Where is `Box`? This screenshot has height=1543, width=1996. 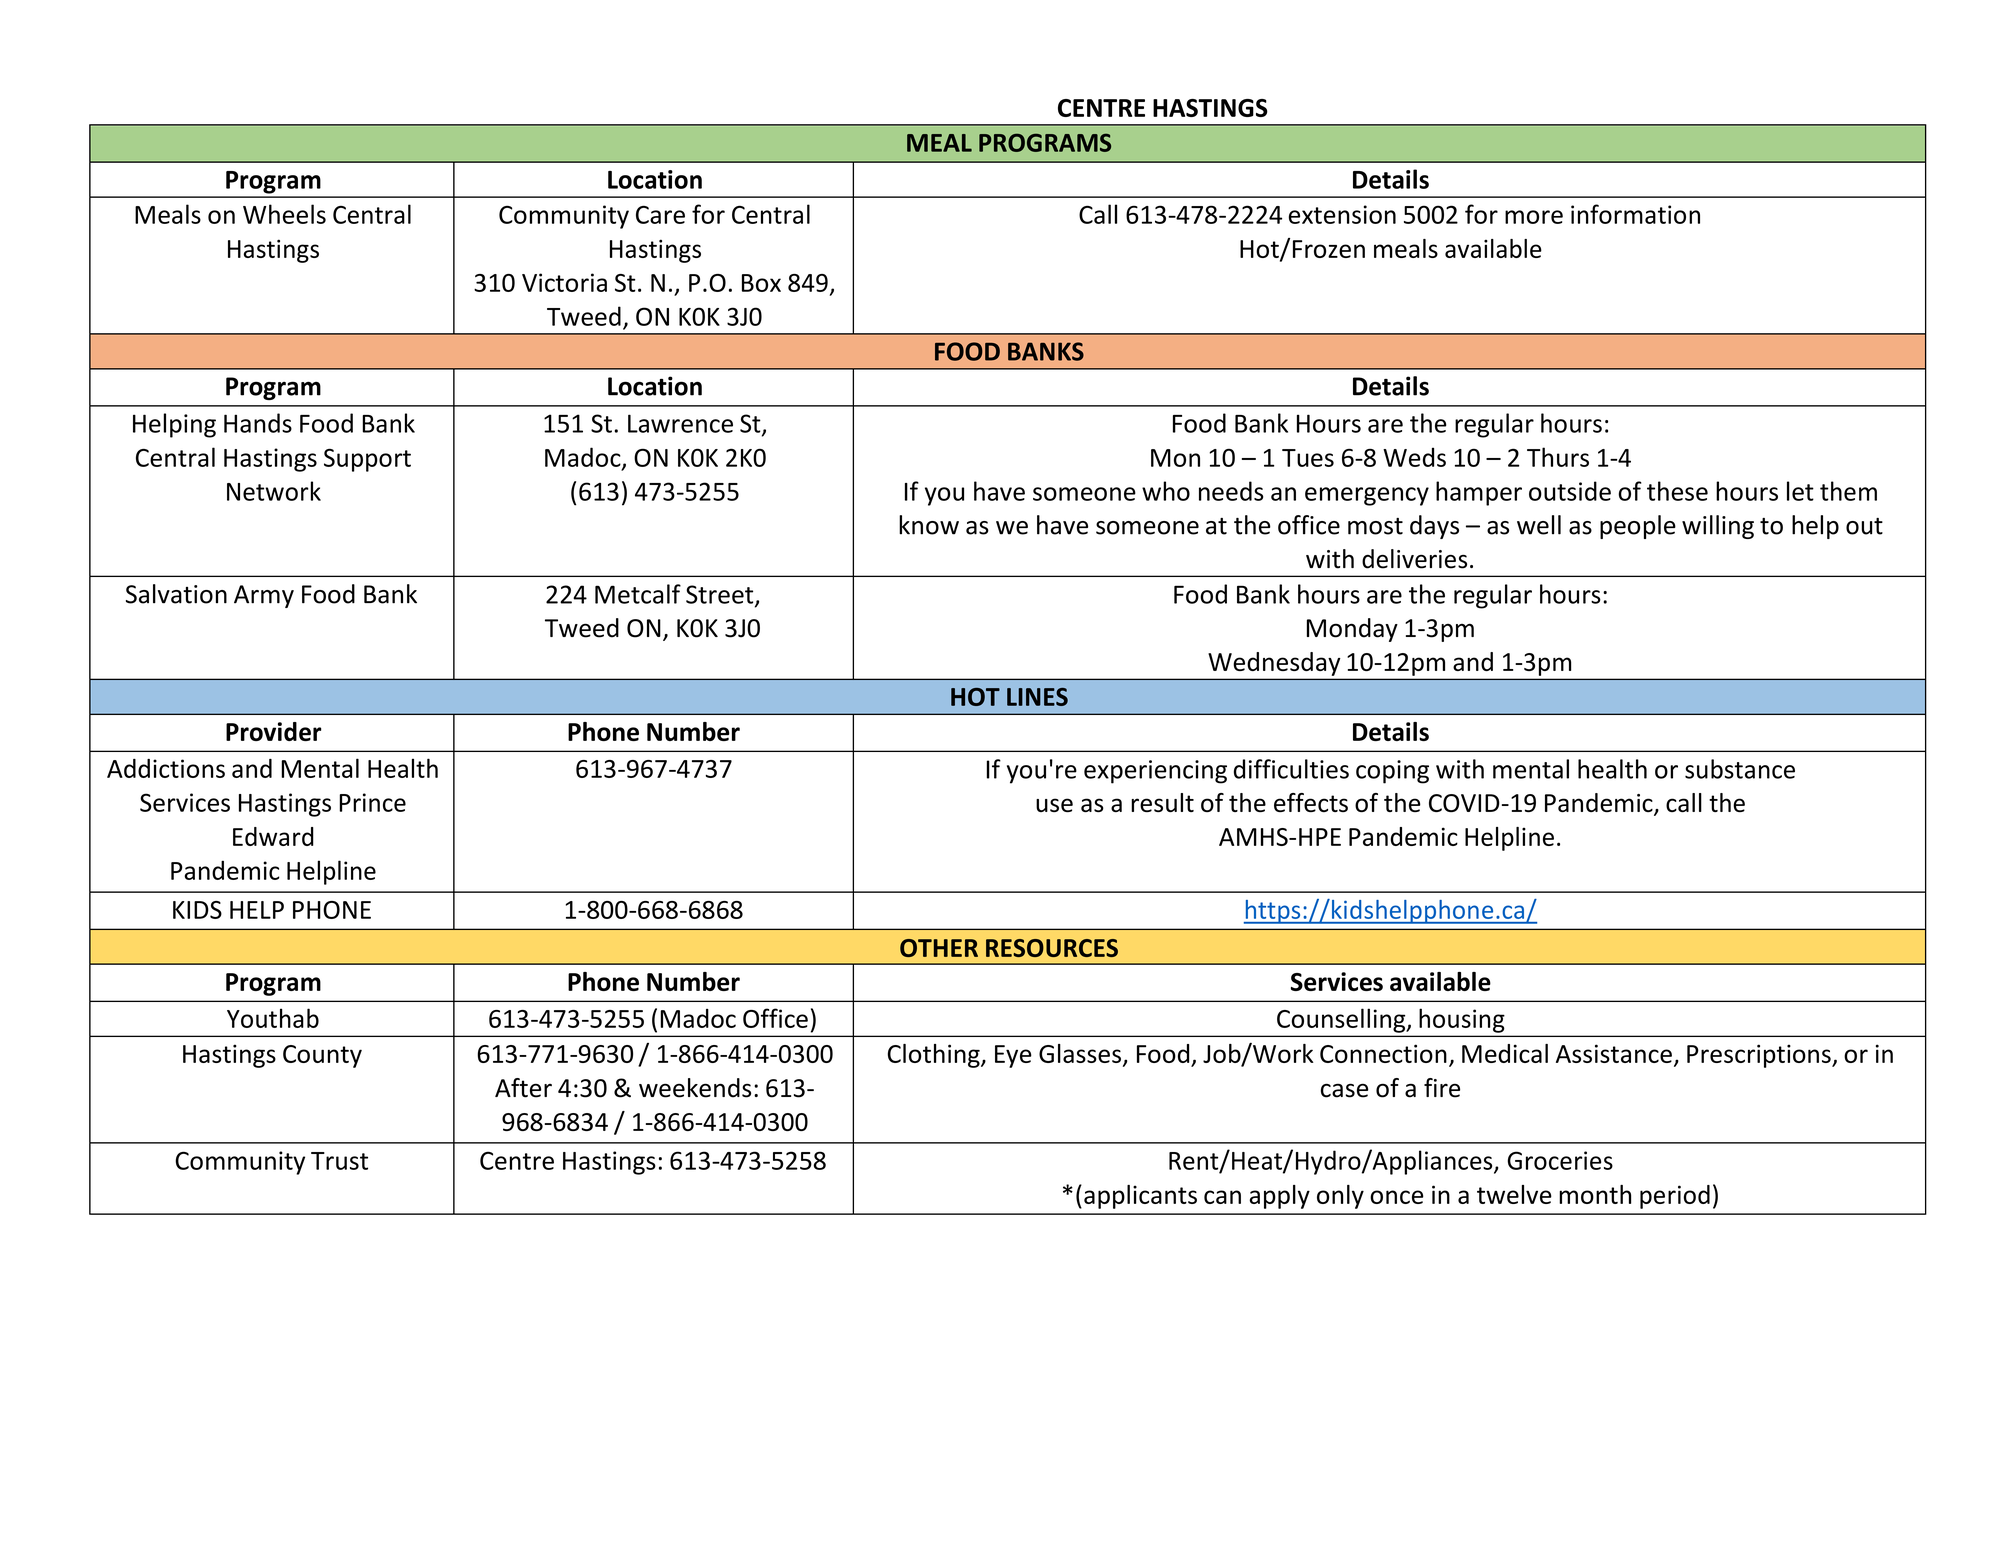
Box is located at coordinates (761, 283).
